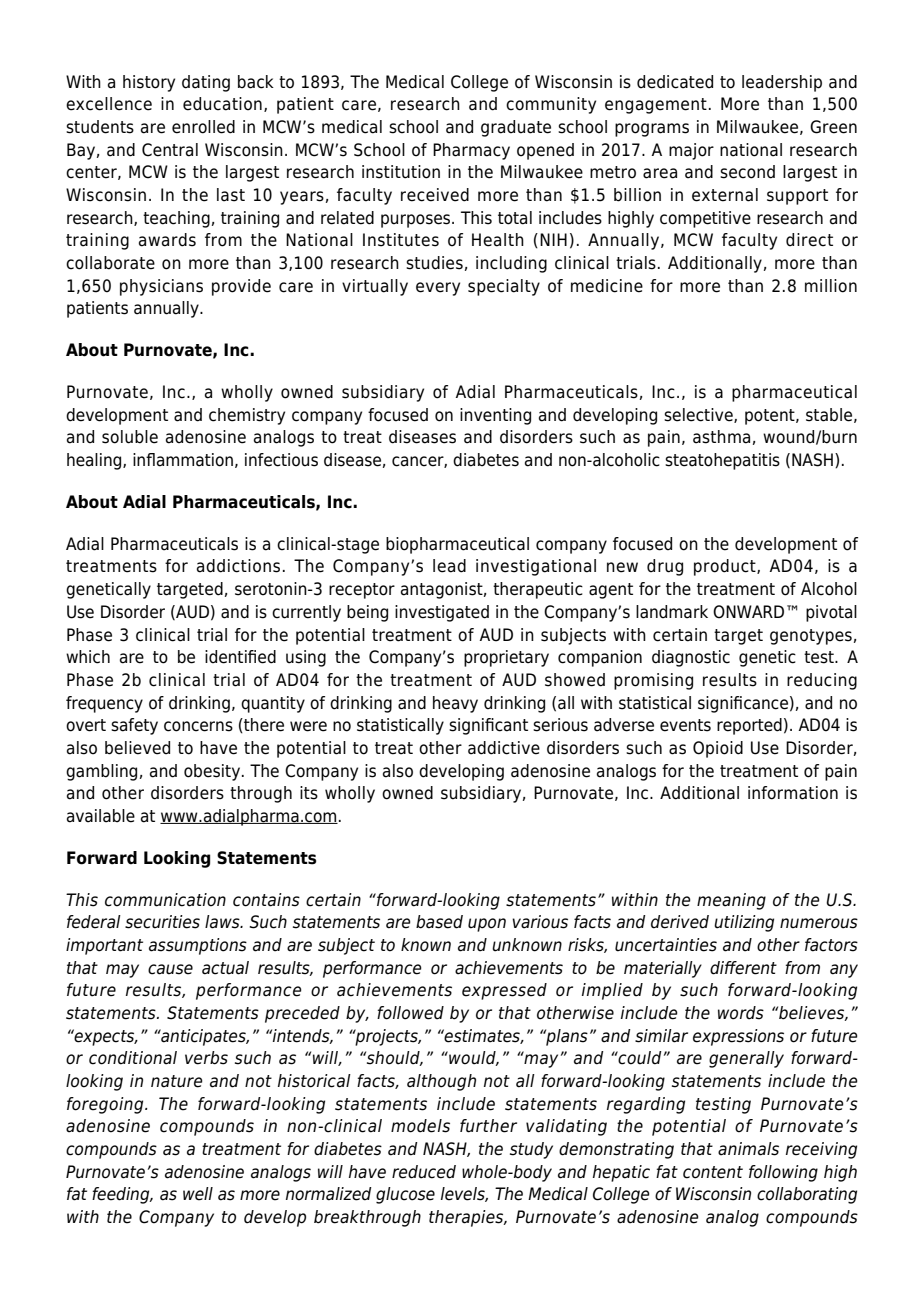 The width and height of the document is (924, 1308). What do you see at coordinates (88, 657) in the document?
I see `which` at bounding box center [88, 657].
